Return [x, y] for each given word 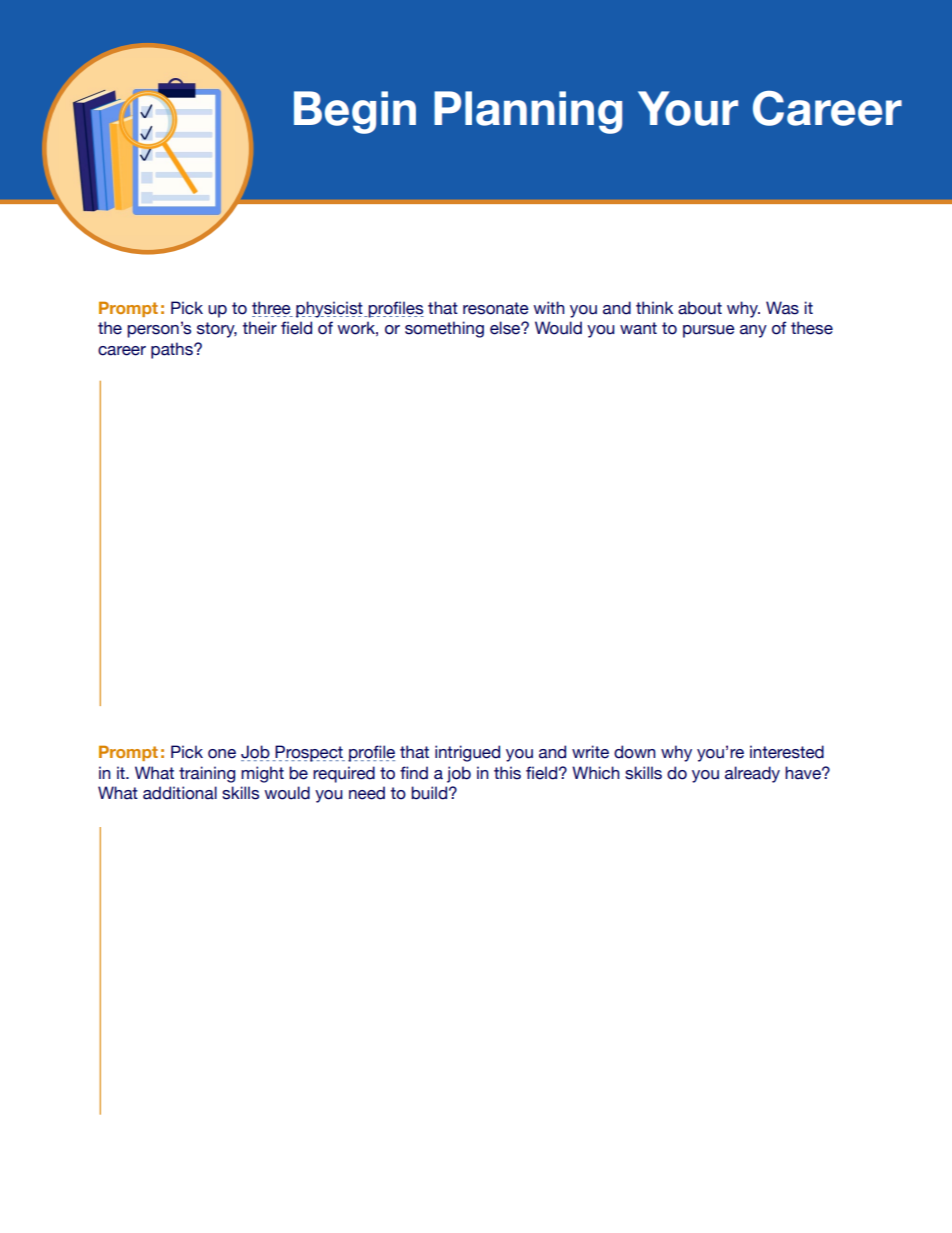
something [444, 329]
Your [688, 108]
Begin [355, 112]
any [753, 331]
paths [173, 350]
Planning [528, 112]
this [507, 773]
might [262, 774]
